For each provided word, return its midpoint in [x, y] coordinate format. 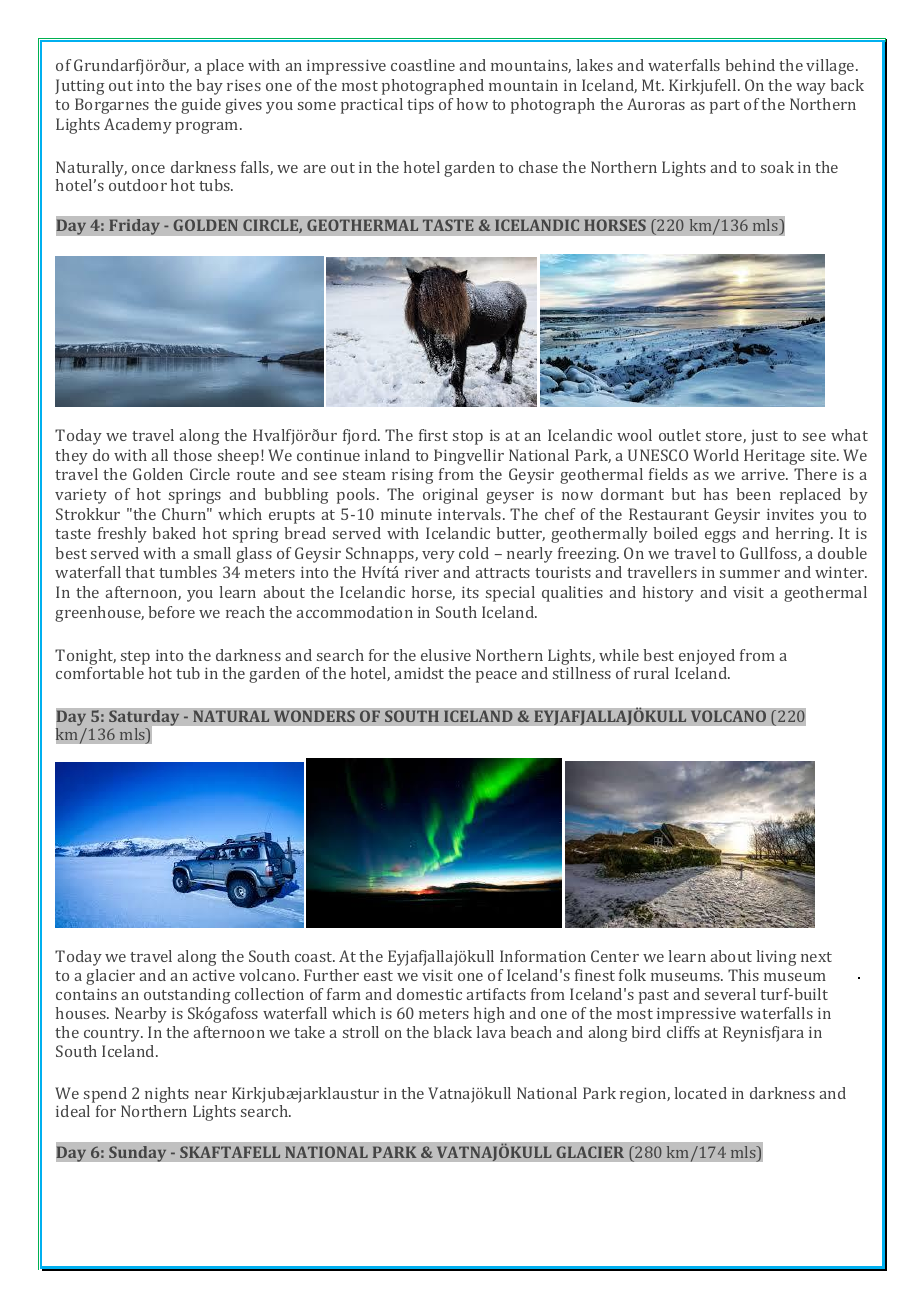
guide [201, 106]
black [452, 1032]
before [171, 612]
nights [167, 1096]
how [472, 104]
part [725, 107]
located [701, 1093]
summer [750, 574]
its [470, 592]
